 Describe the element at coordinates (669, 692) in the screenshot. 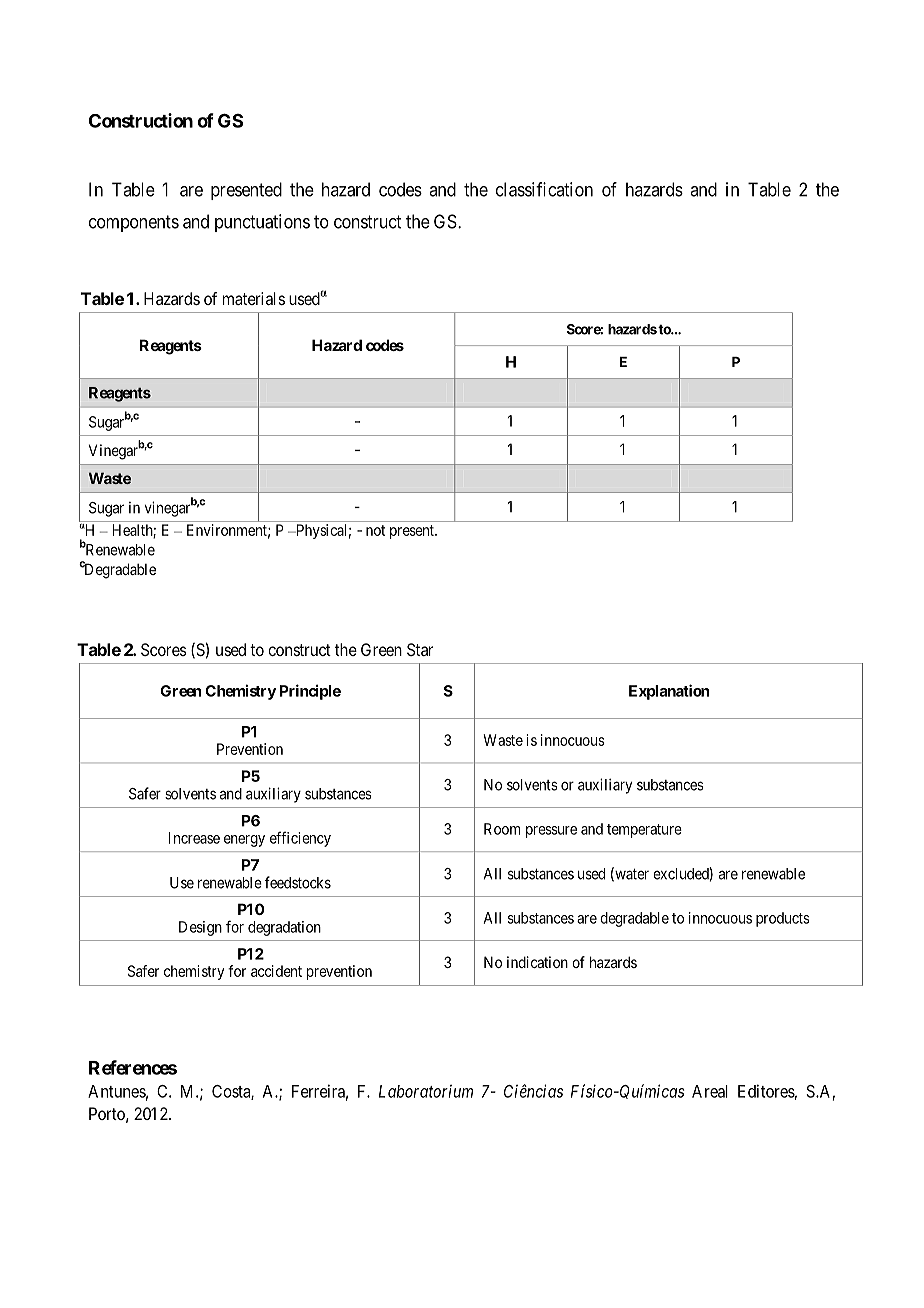

I see `Explanation` at that location.
